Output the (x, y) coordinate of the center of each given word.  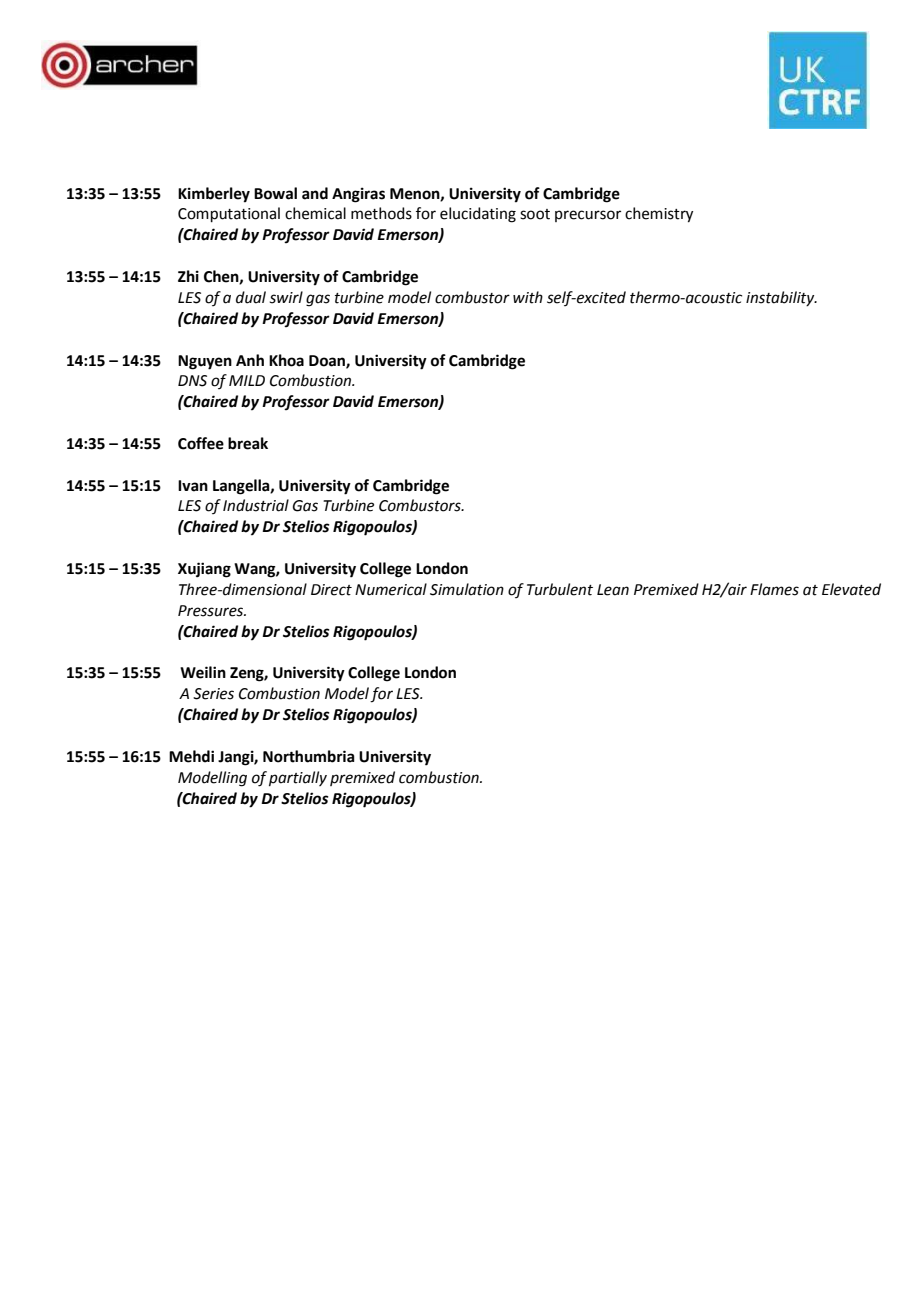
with (528, 297)
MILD (247, 380)
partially (298, 778)
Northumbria (309, 756)
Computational (229, 214)
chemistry (659, 215)
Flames (774, 589)
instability (781, 298)
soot (535, 214)
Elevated (851, 589)
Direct (331, 590)
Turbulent (560, 589)
